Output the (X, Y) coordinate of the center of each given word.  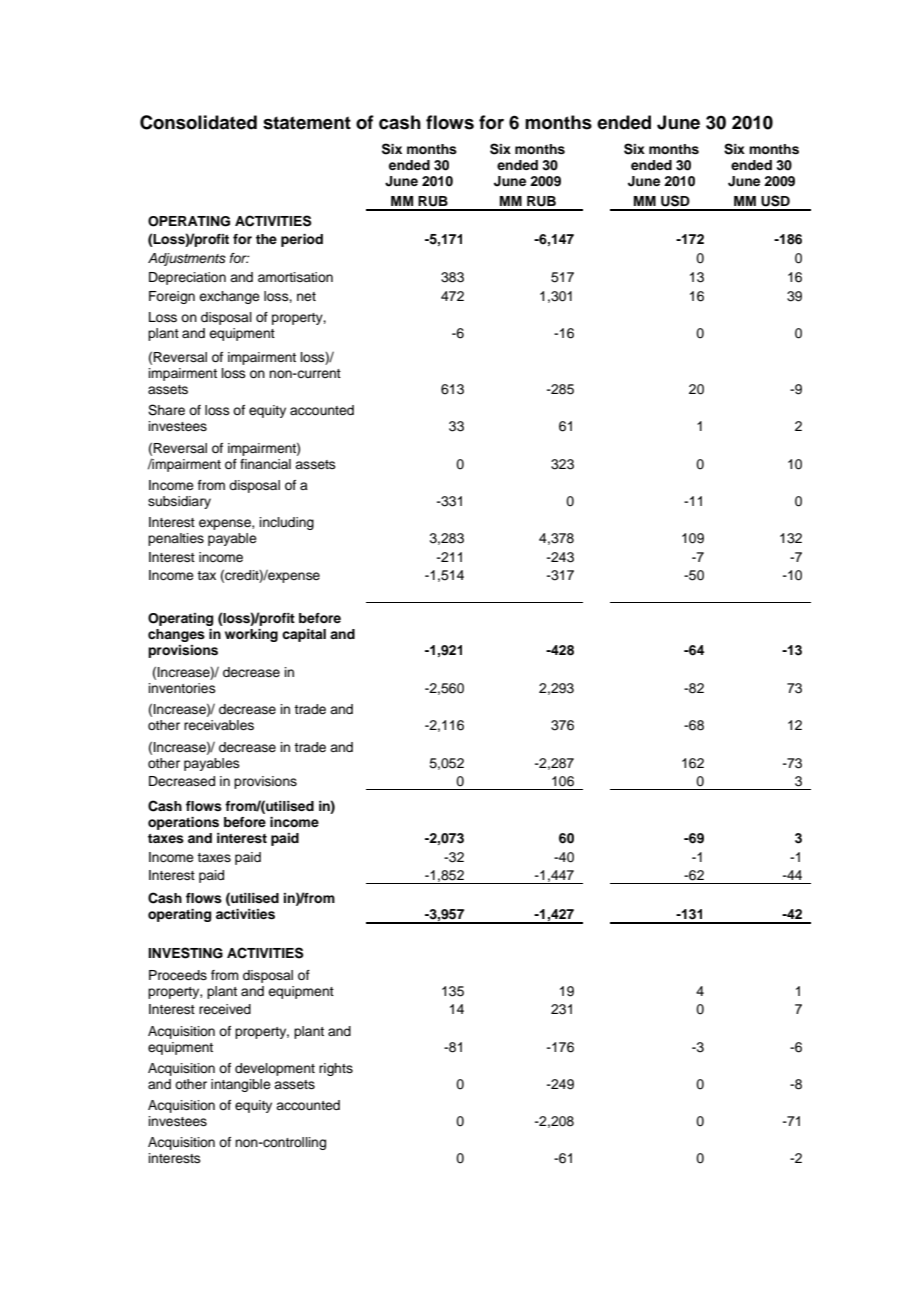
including (287, 523)
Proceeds (178, 975)
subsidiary (179, 502)
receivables (219, 725)
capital (304, 635)
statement (307, 123)
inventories (182, 688)
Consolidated (198, 122)
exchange (229, 297)
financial (265, 464)
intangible (241, 1085)
